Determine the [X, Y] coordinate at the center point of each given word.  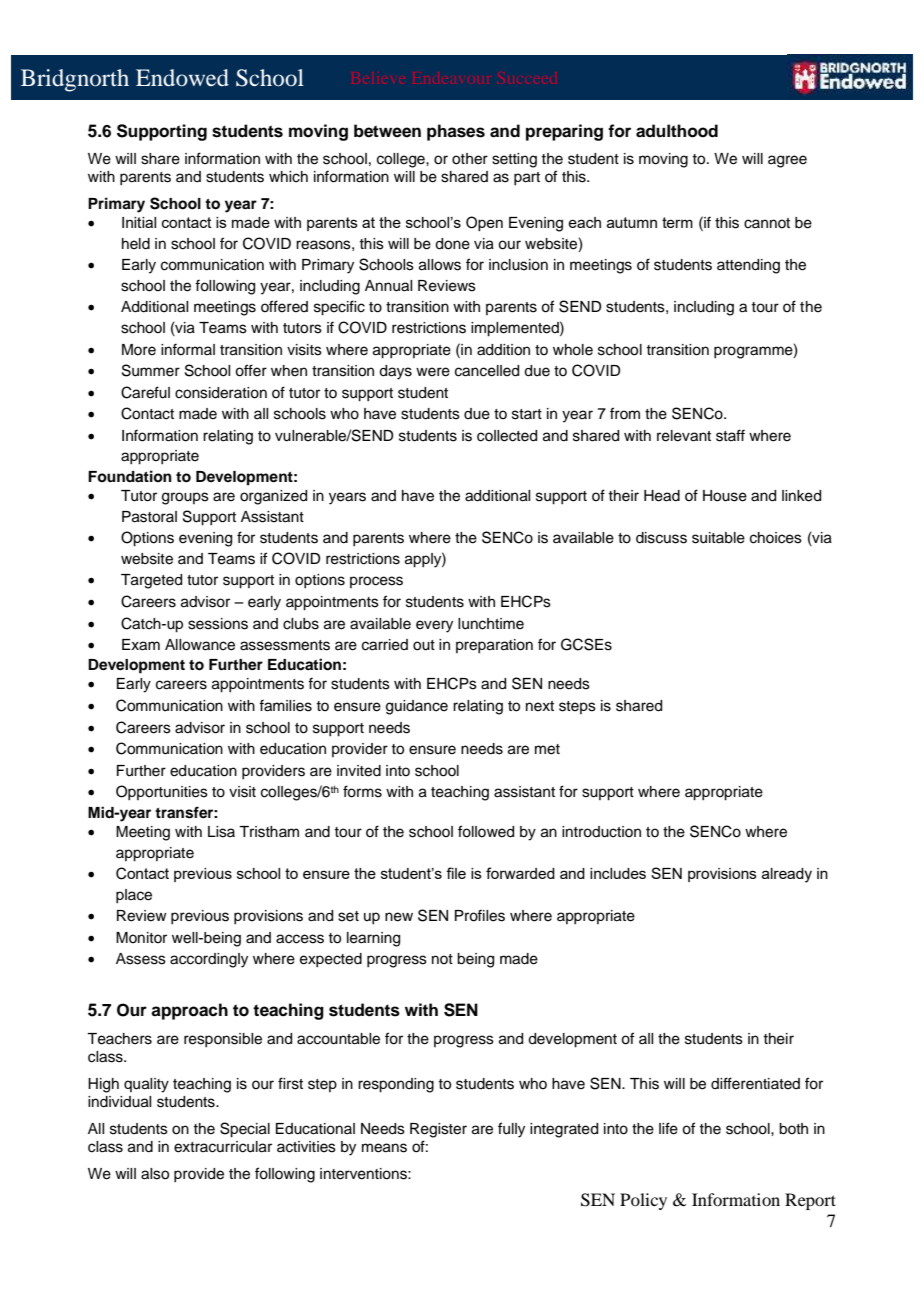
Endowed [182, 78]
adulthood [677, 131]
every [434, 626]
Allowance [200, 645]
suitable [718, 538]
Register [438, 1130]
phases [456, 132]
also [155, 1174]
